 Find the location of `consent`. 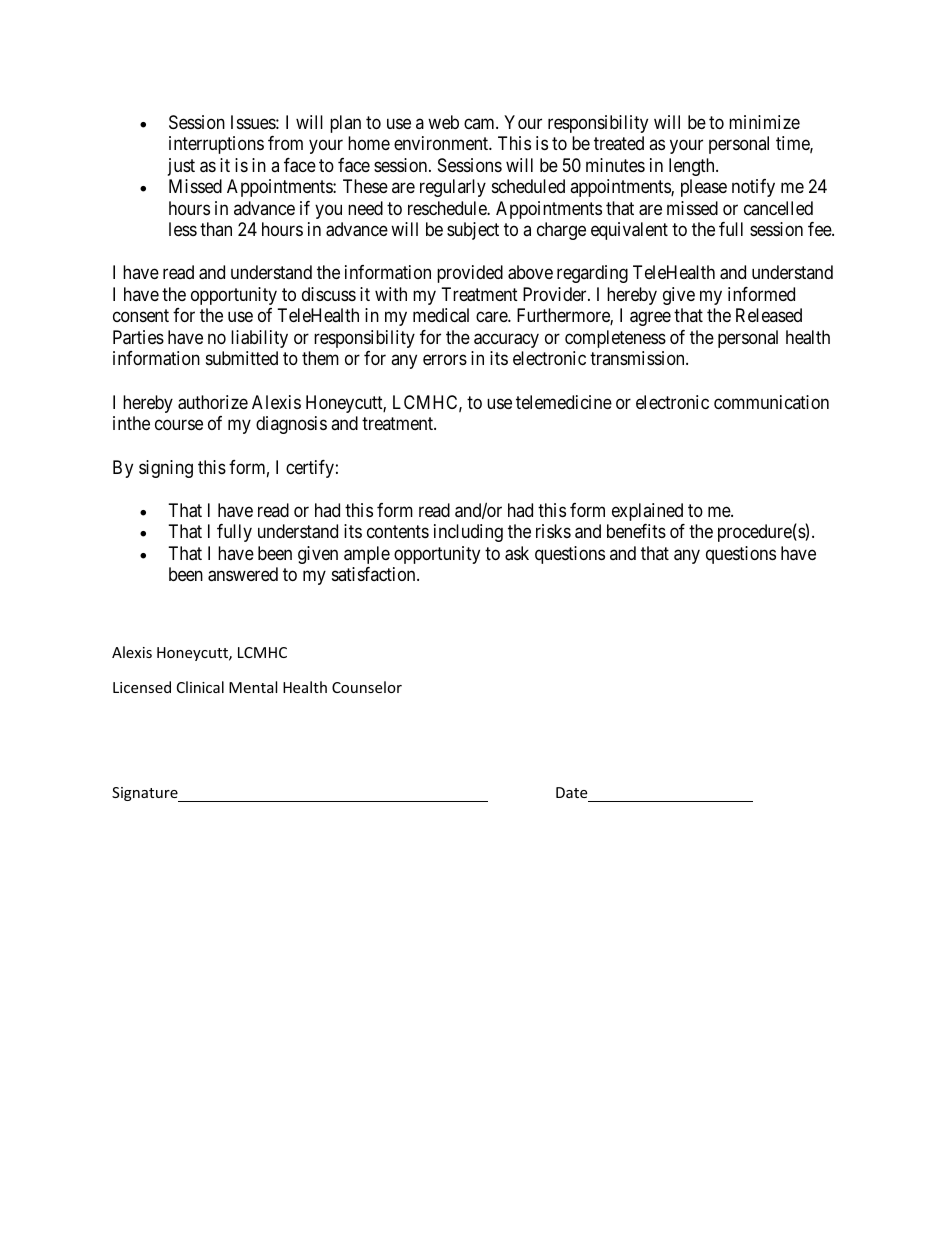

consent is located at coordinates (141, 316).
